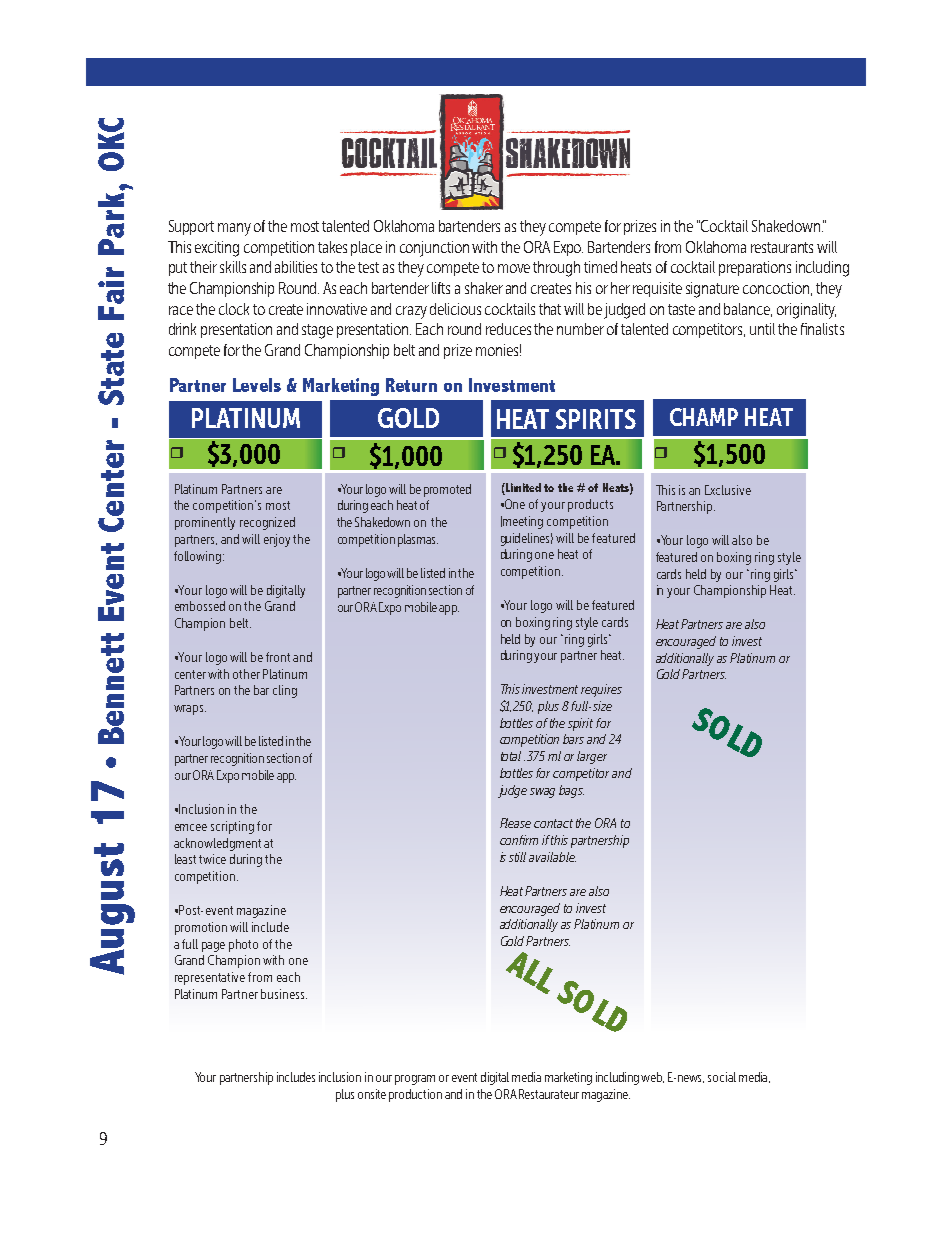 The height and width of the screenshot is (1233, 952). Describe the element at coordinates (573, 739) in the screenshot. I see `bars` at that location.
